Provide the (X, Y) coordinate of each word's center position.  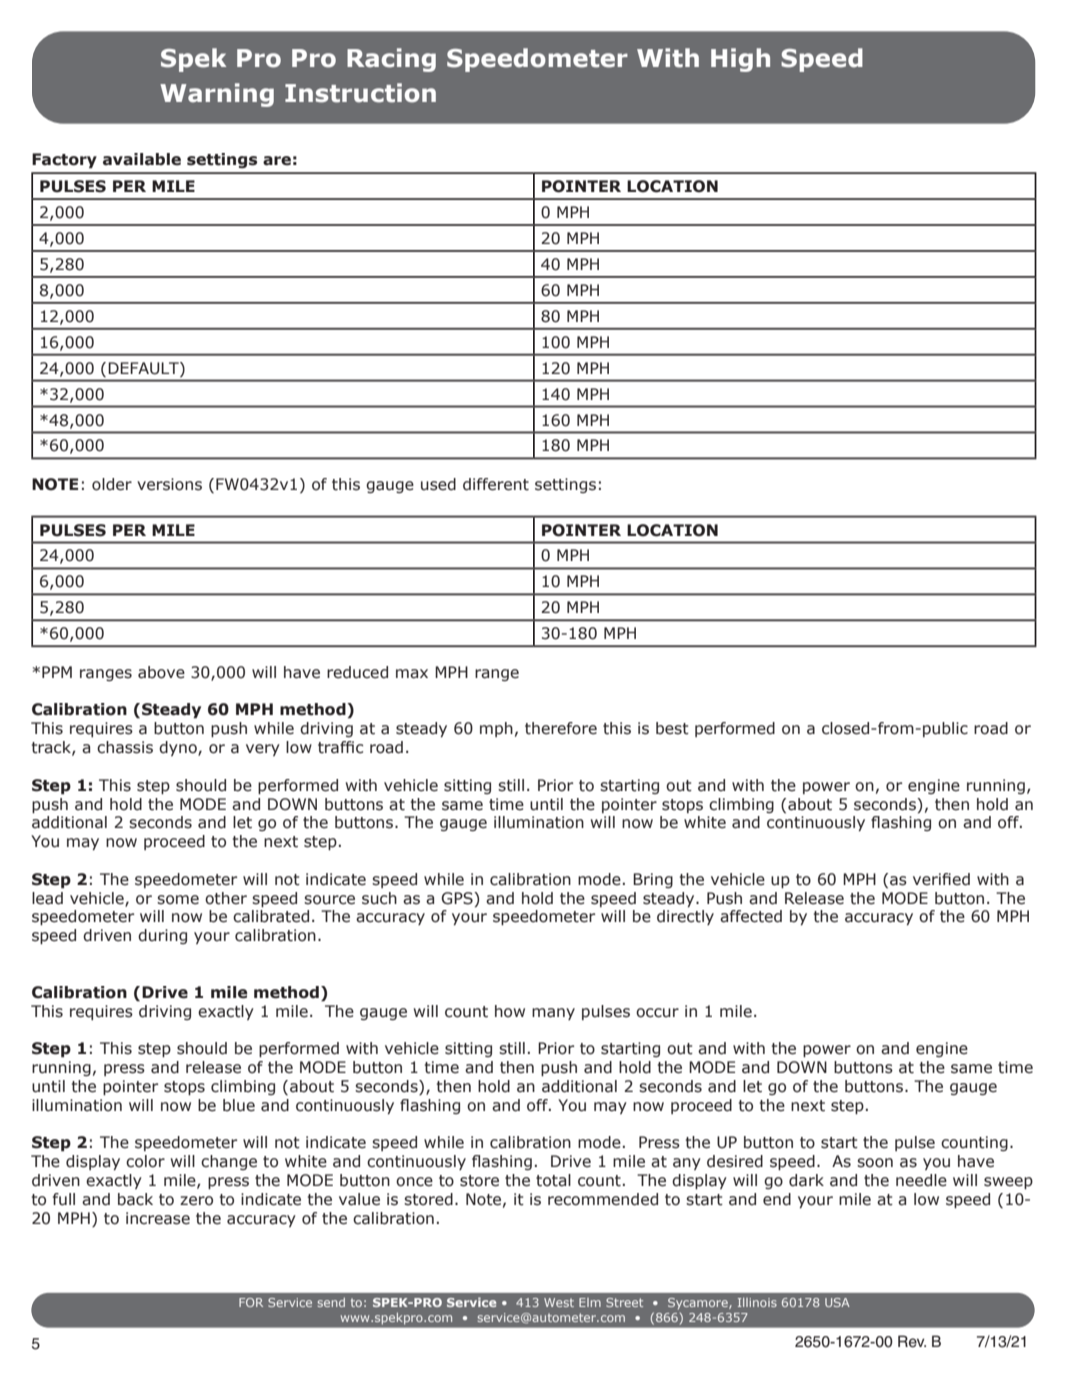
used (438, 484)
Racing (391, 60)
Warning (217, 95)
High (740, 60)
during (162, 936)
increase (158, 1218)
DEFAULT (144, 368)
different (496, 484)
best (672, 728)
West (559, 1302)
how (510, 1011)
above (161, 672)
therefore (561, 728)
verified (941, 879)
